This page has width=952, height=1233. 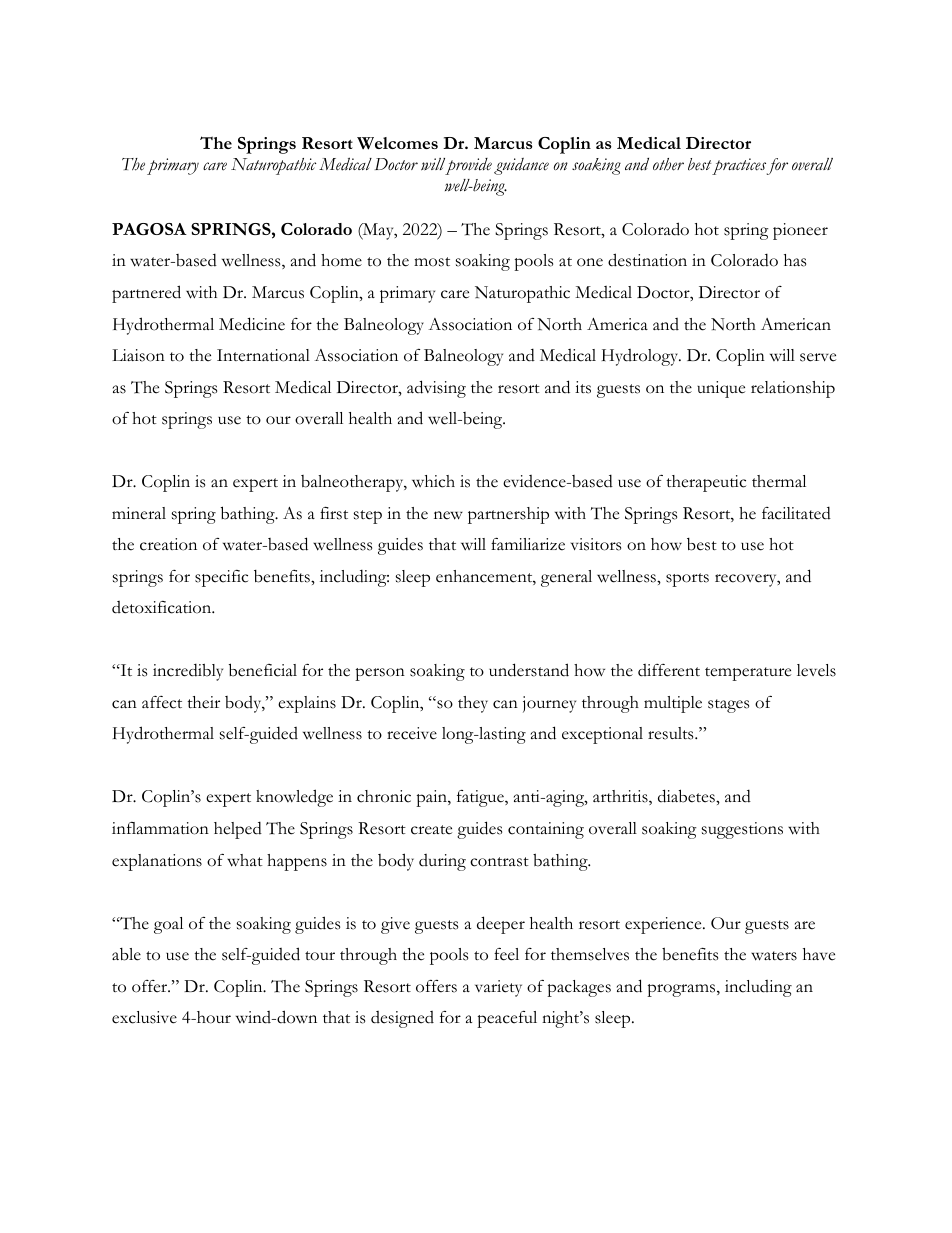 What do you see at coordinates (721, 389) in the page?
I see `unique` at bounding box center [721, 389].
